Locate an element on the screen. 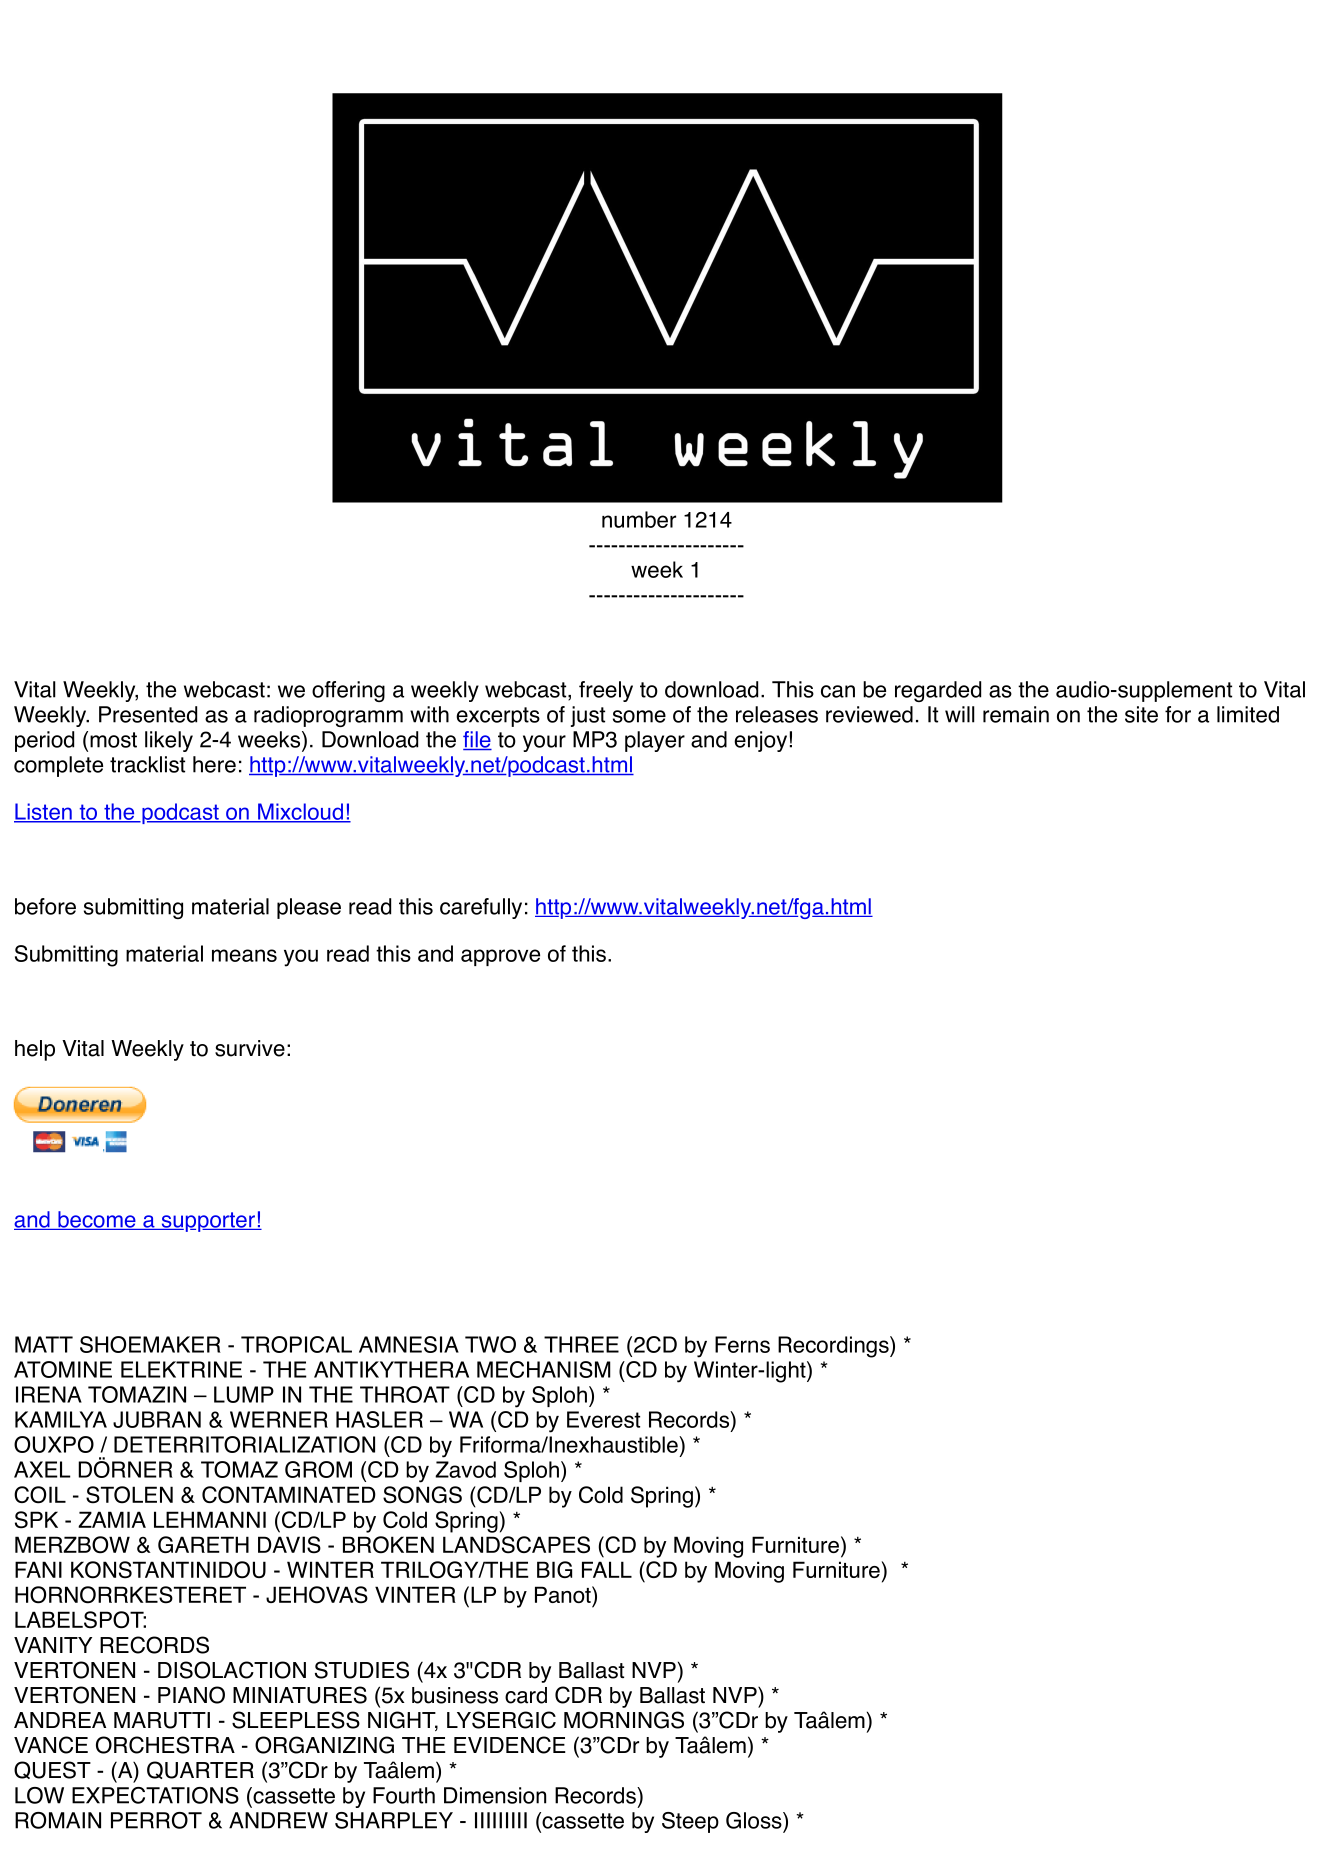 The height and width of the screenshot is (1868, 1322). Gloss is located at coordinates (754, 1820).
